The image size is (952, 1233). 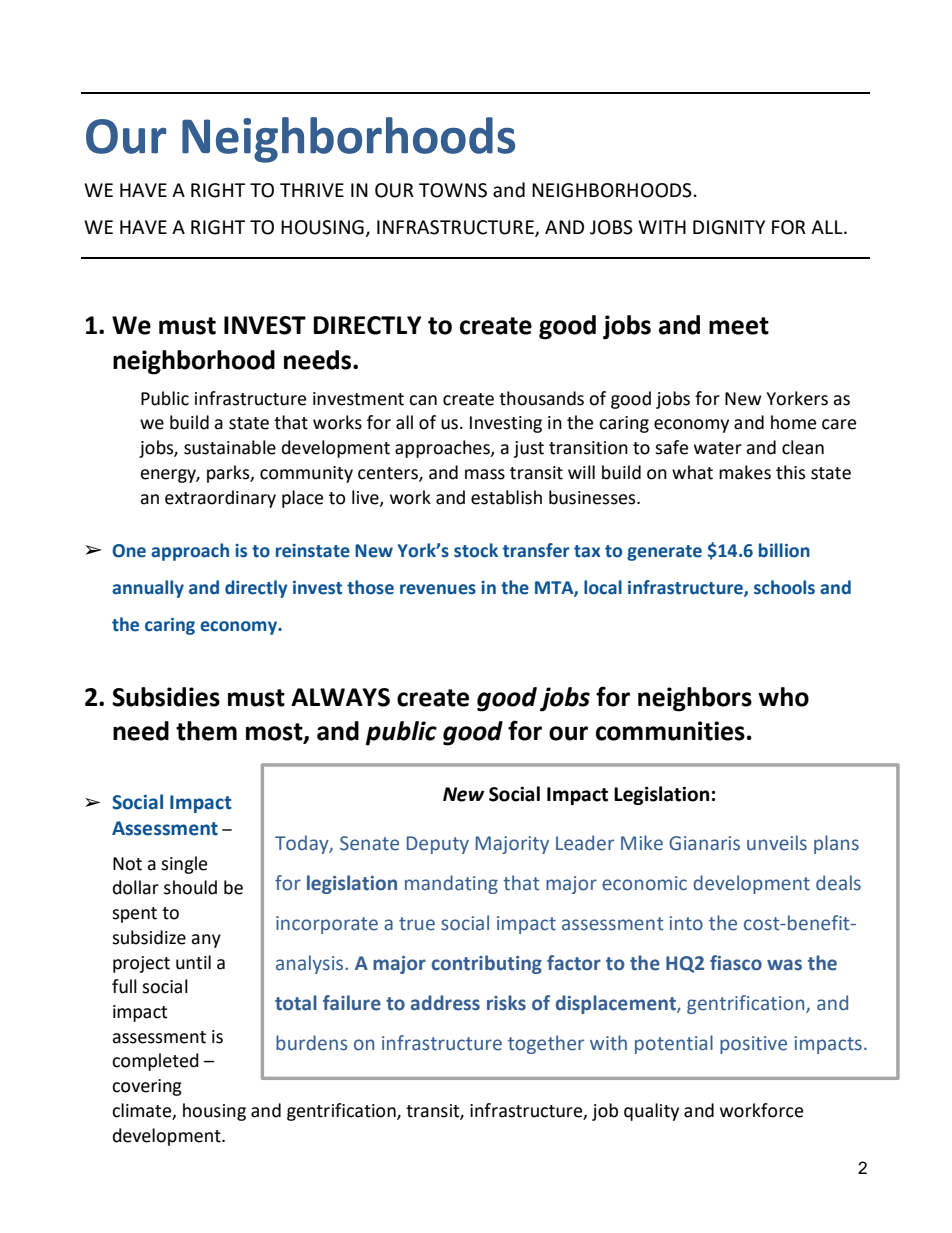 I want to click on covering, so click(x=147, y=1087).
